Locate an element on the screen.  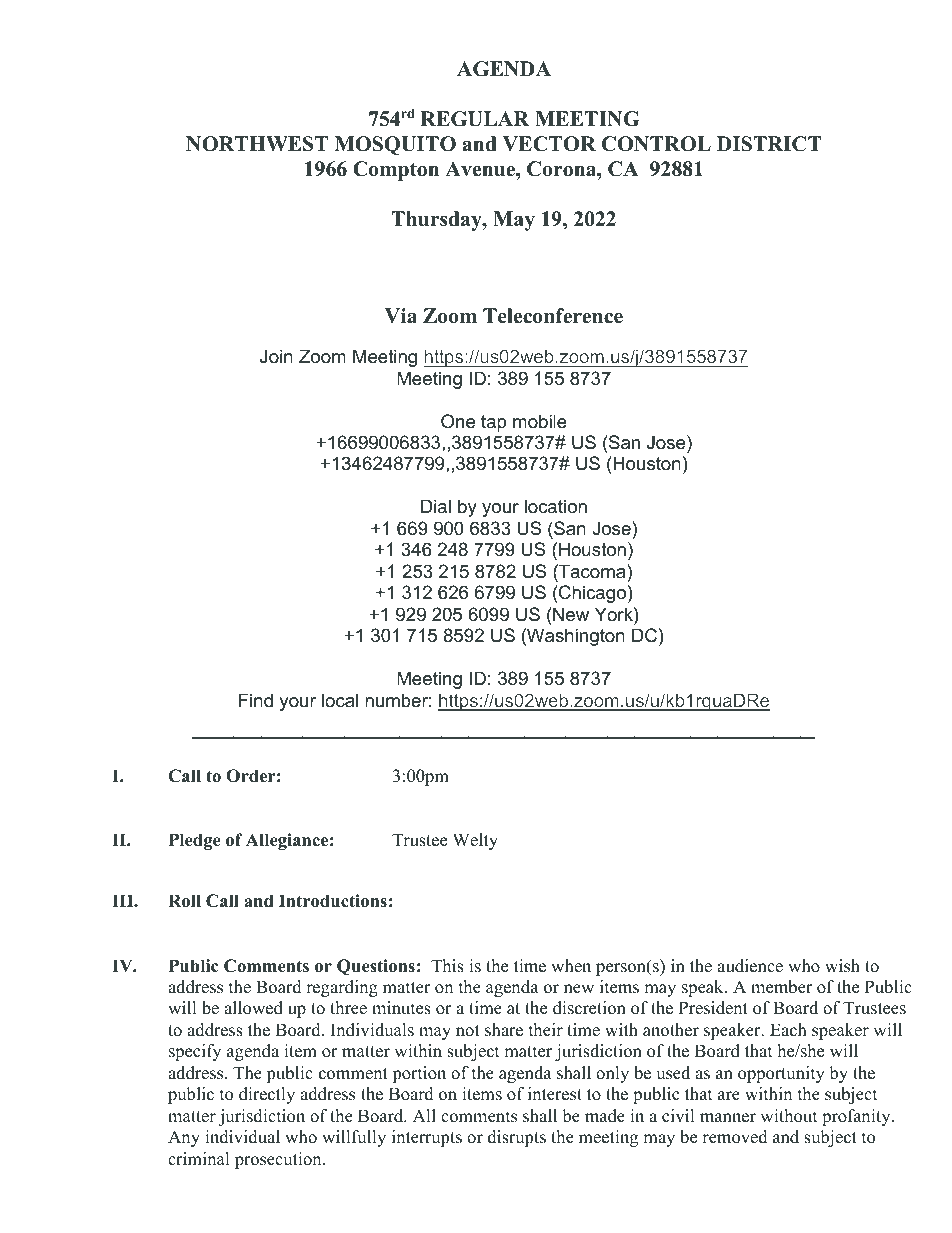
prosecution is located at coordinates (279, 1160).
